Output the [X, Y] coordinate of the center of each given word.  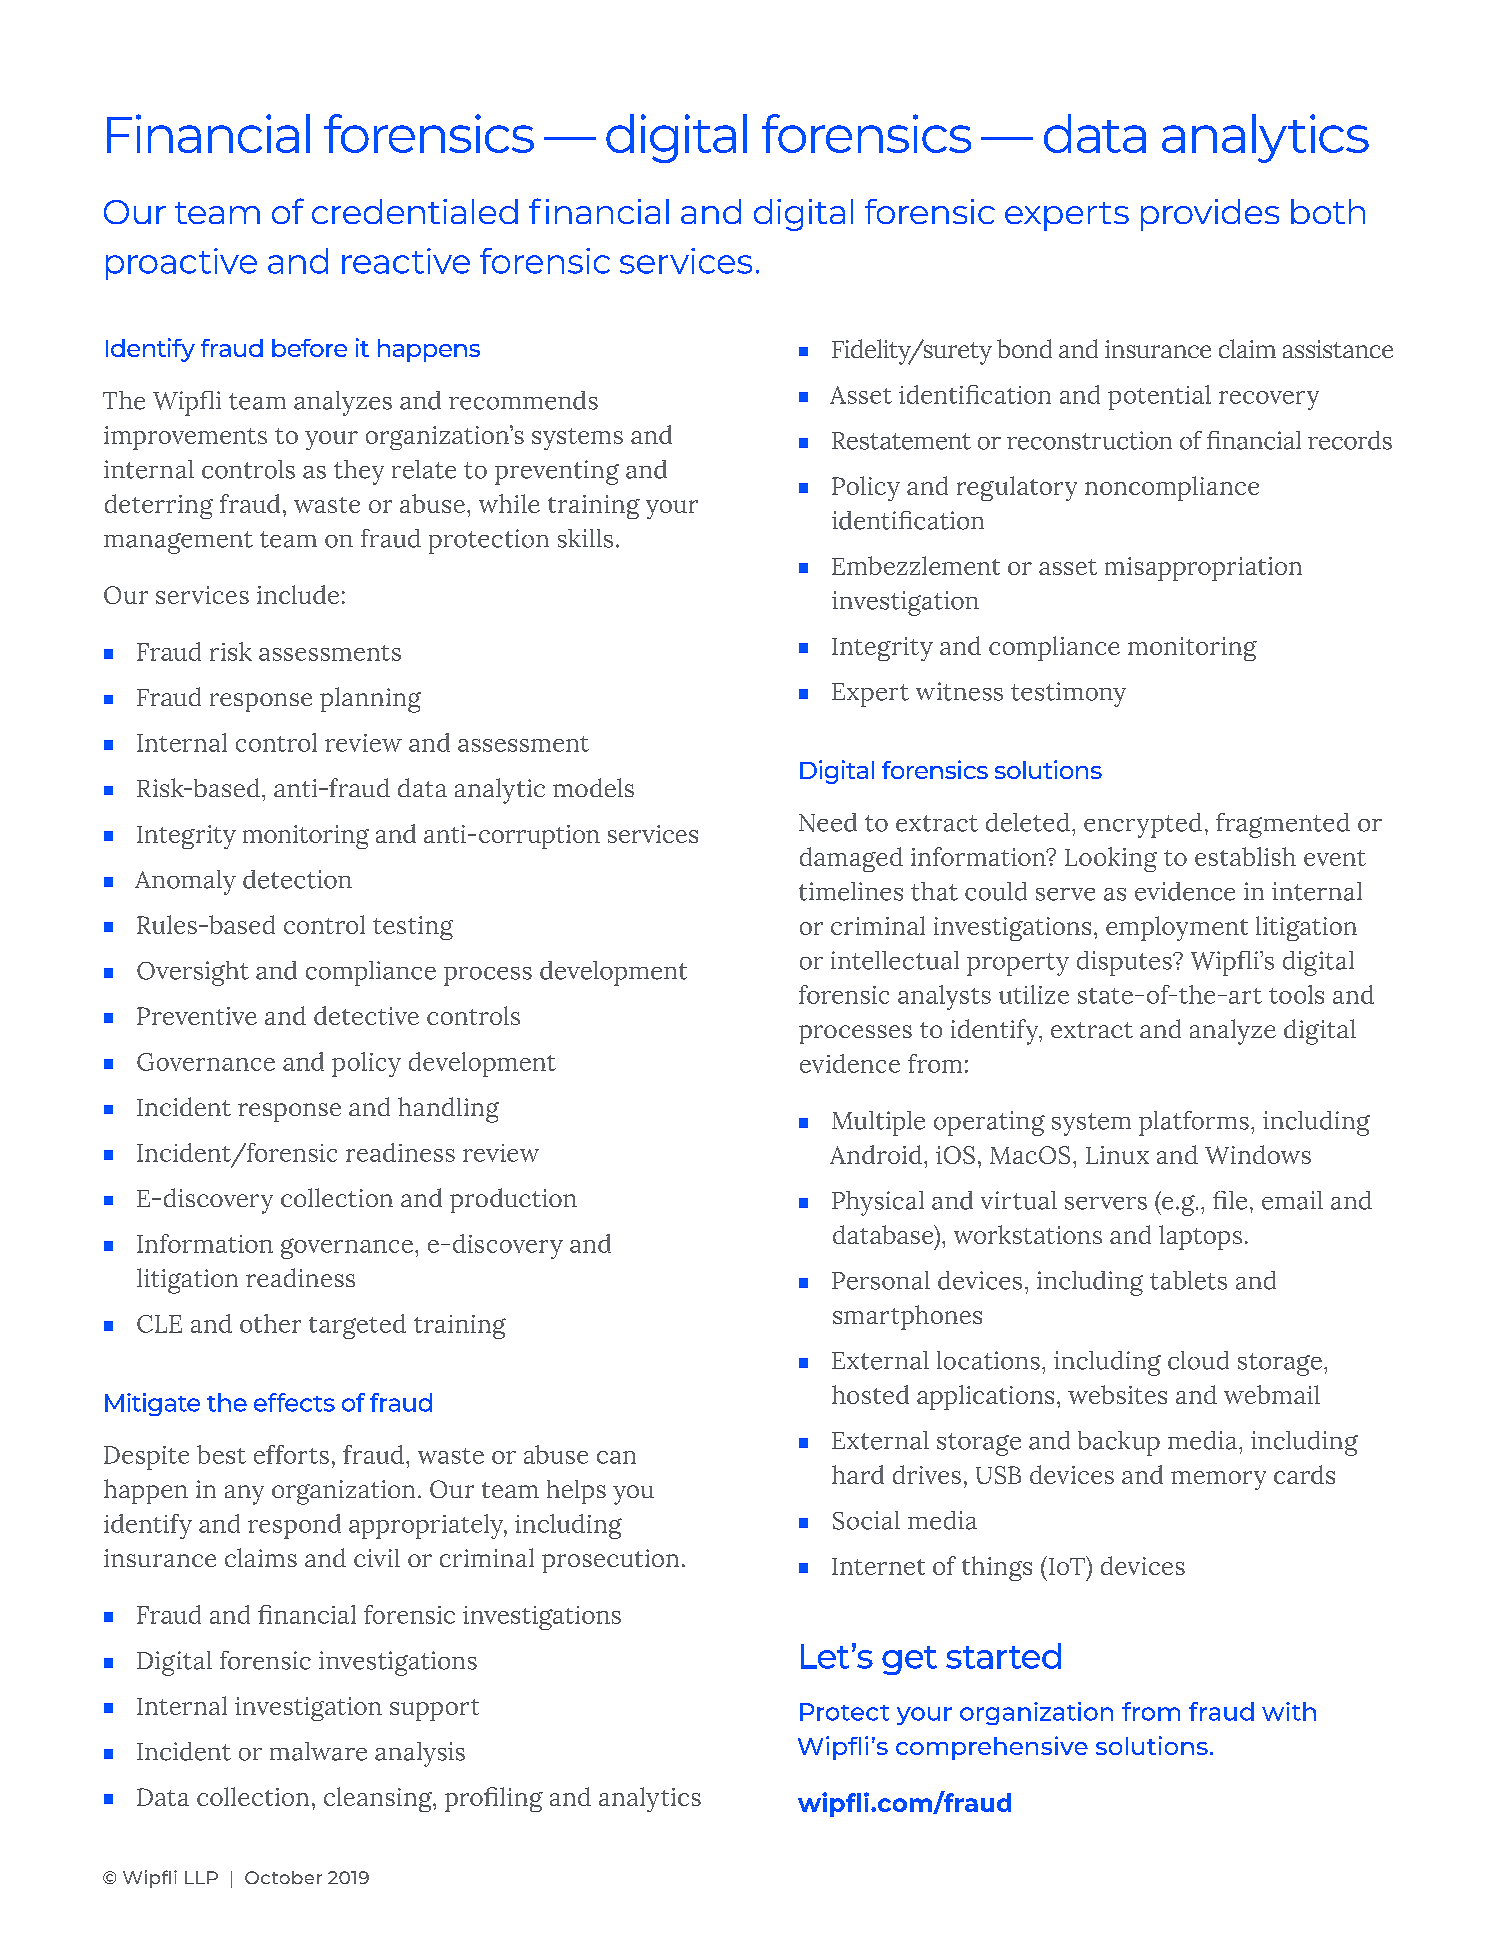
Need [828, 822]
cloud [1198, 1360]
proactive [181, 264]
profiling [494, 1799]
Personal [881, 1280]
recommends [523, 400]
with [1289, 1711]
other [270, 1323]
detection [297, 879]
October [283, 1877]
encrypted [1143, 825]
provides [1210, 215]
